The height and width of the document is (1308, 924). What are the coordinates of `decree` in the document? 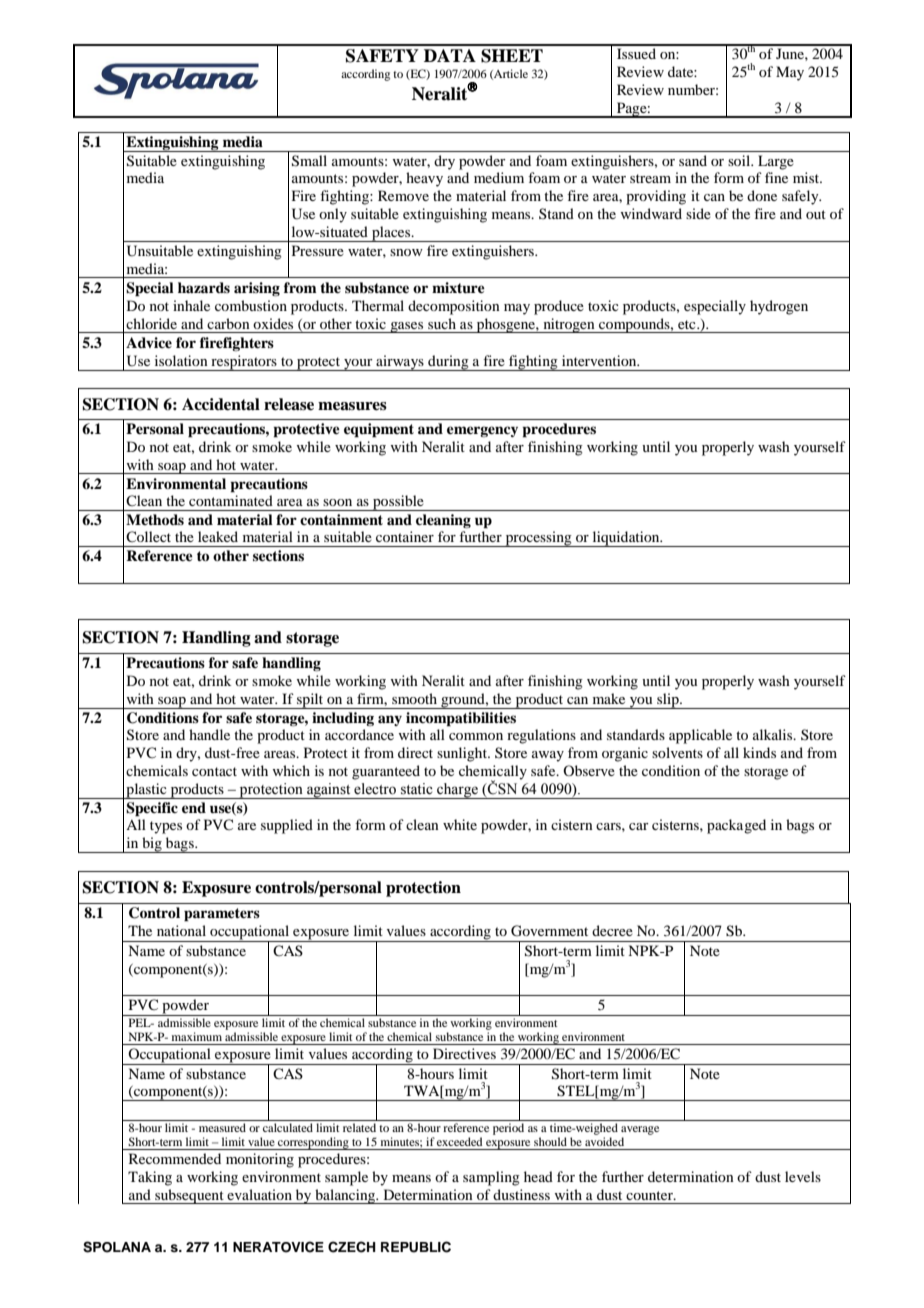 It's located at (612, 930).
